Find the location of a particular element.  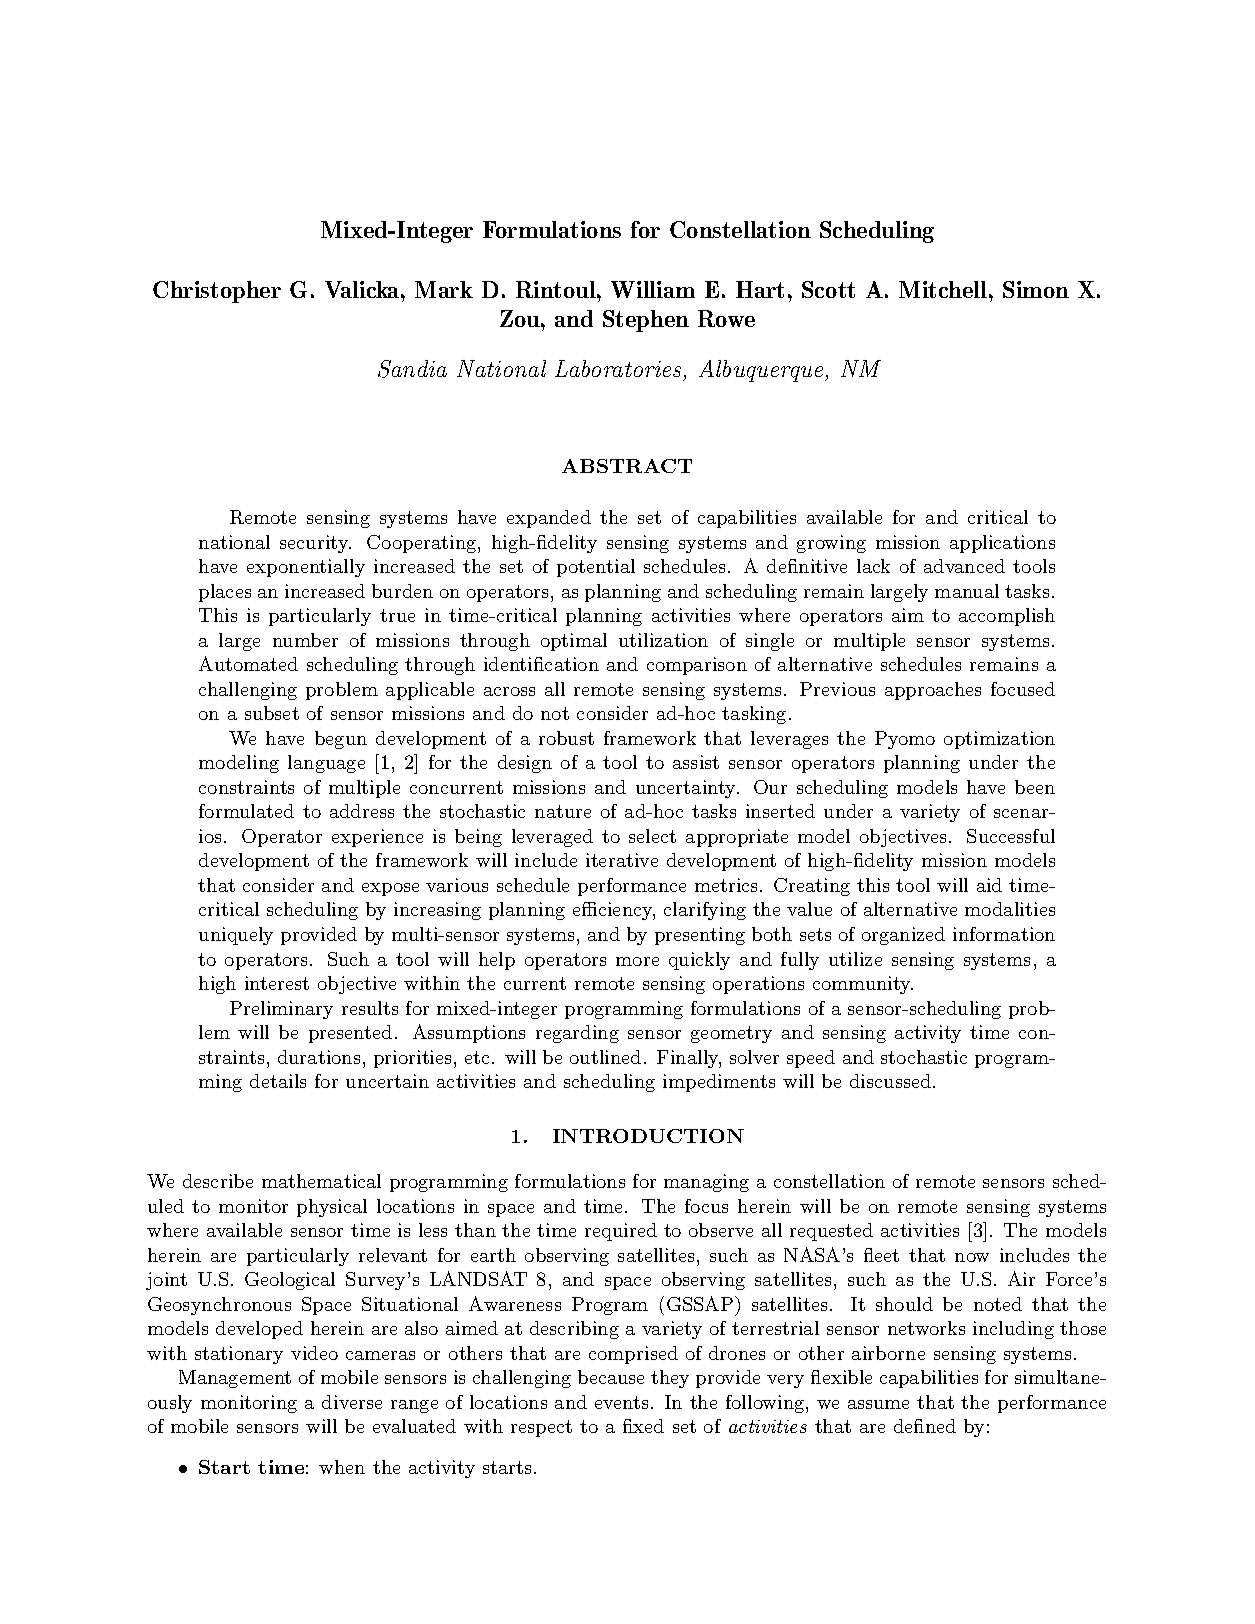

Stephen is located at coordinates (646, 321).
